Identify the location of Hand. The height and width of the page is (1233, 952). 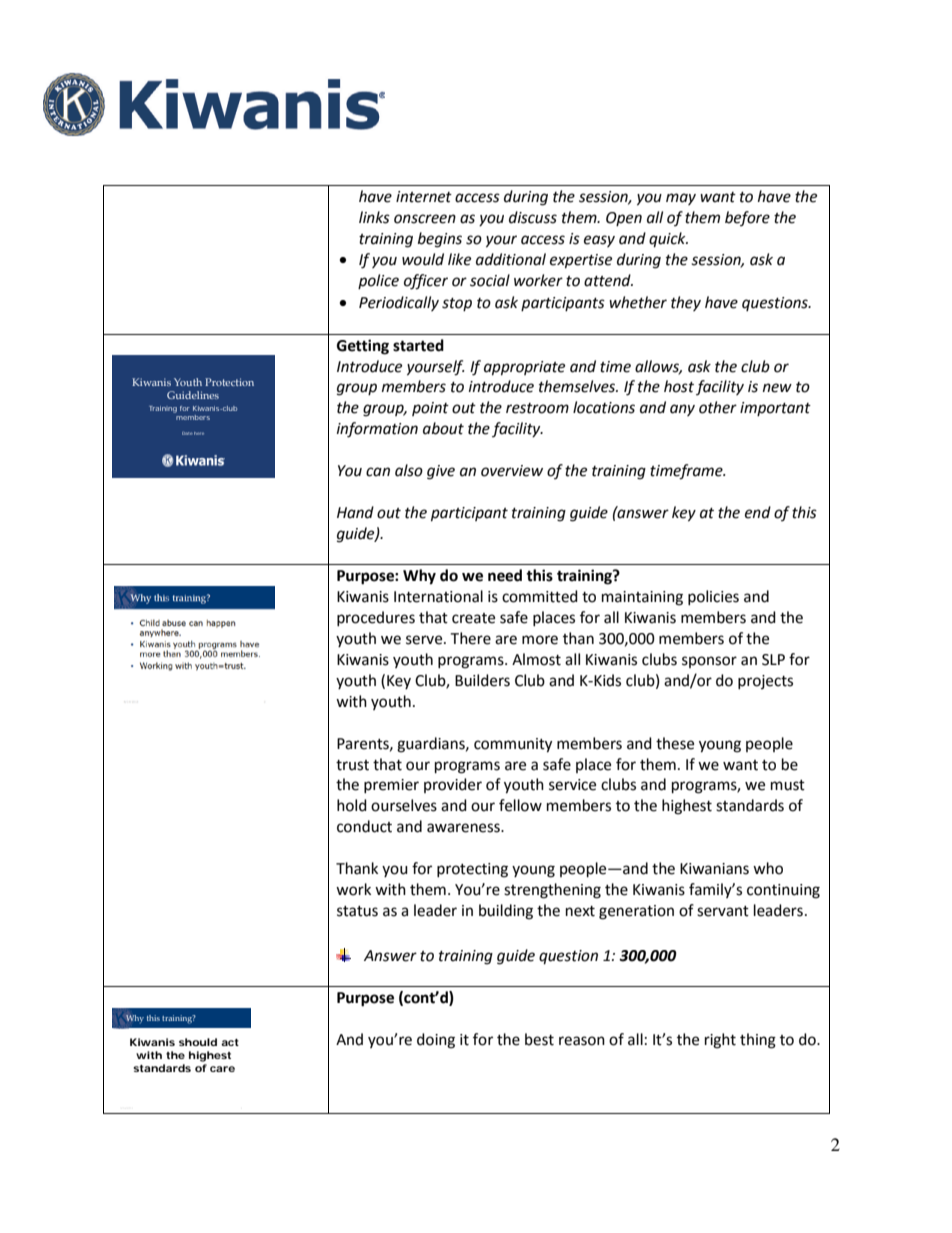
(355, 512).
